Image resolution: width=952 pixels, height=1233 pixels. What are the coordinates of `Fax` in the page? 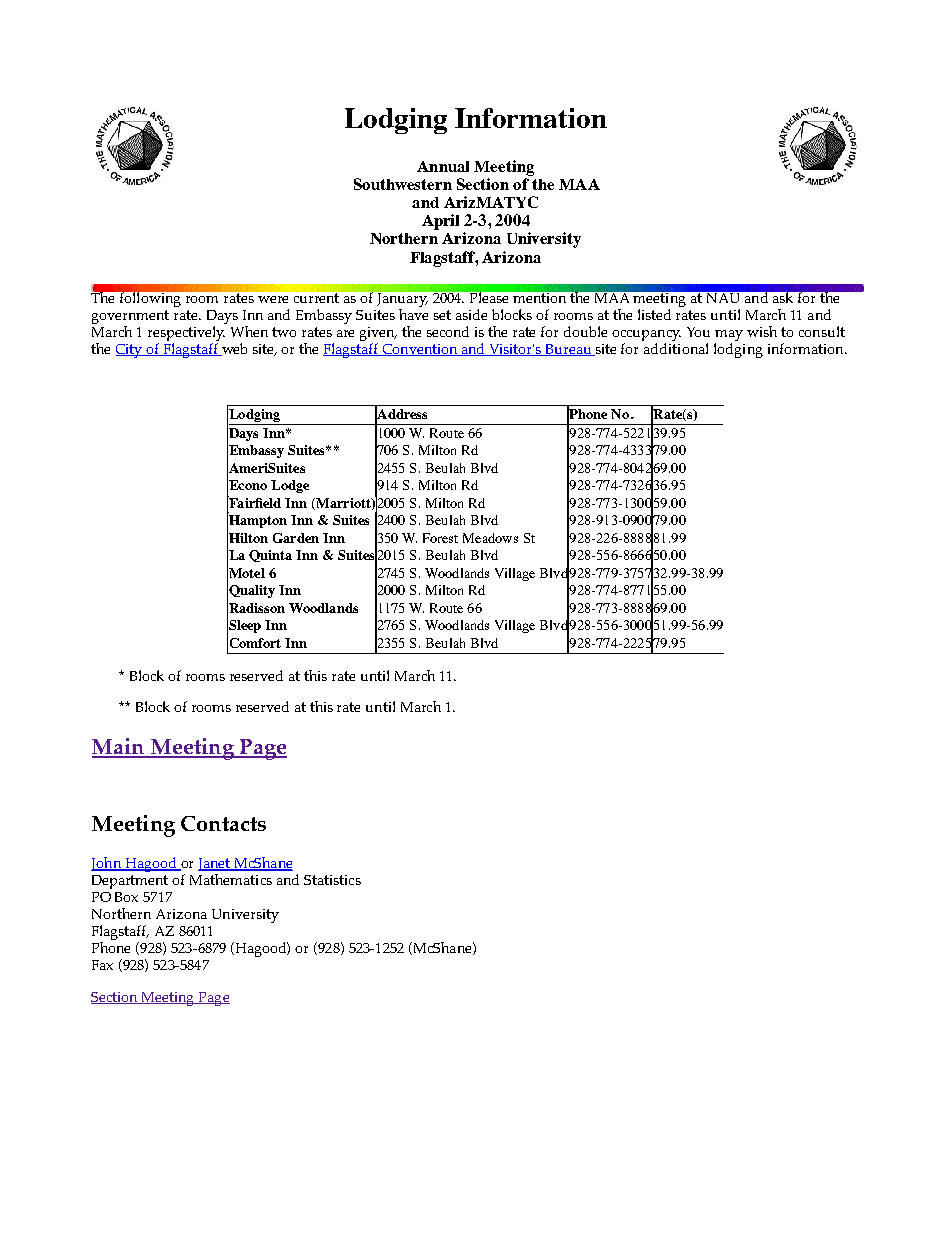 It's located at (102, 965).
